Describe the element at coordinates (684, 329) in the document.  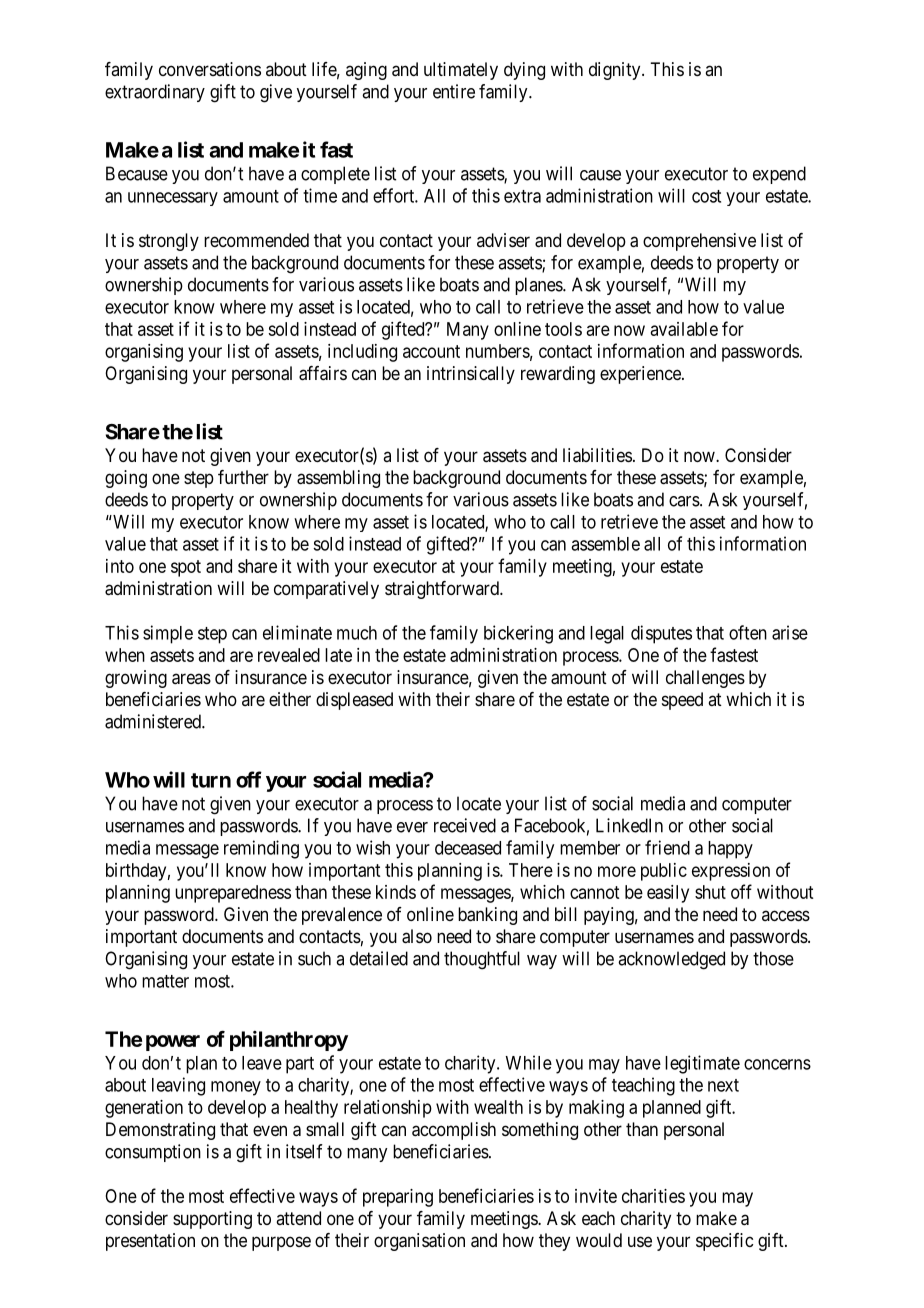
I see `available` at that location.
